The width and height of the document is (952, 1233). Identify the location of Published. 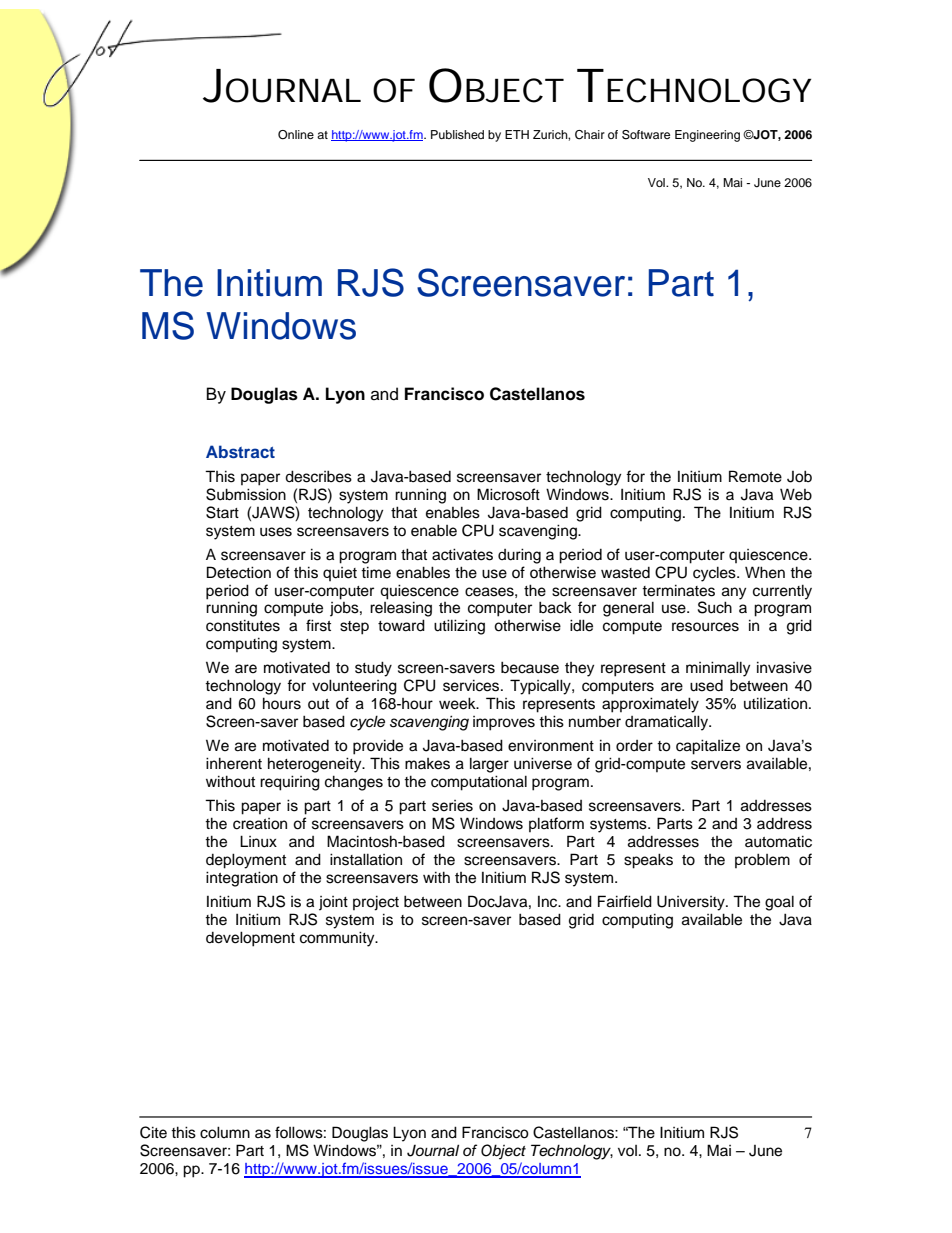
(457, 134).
